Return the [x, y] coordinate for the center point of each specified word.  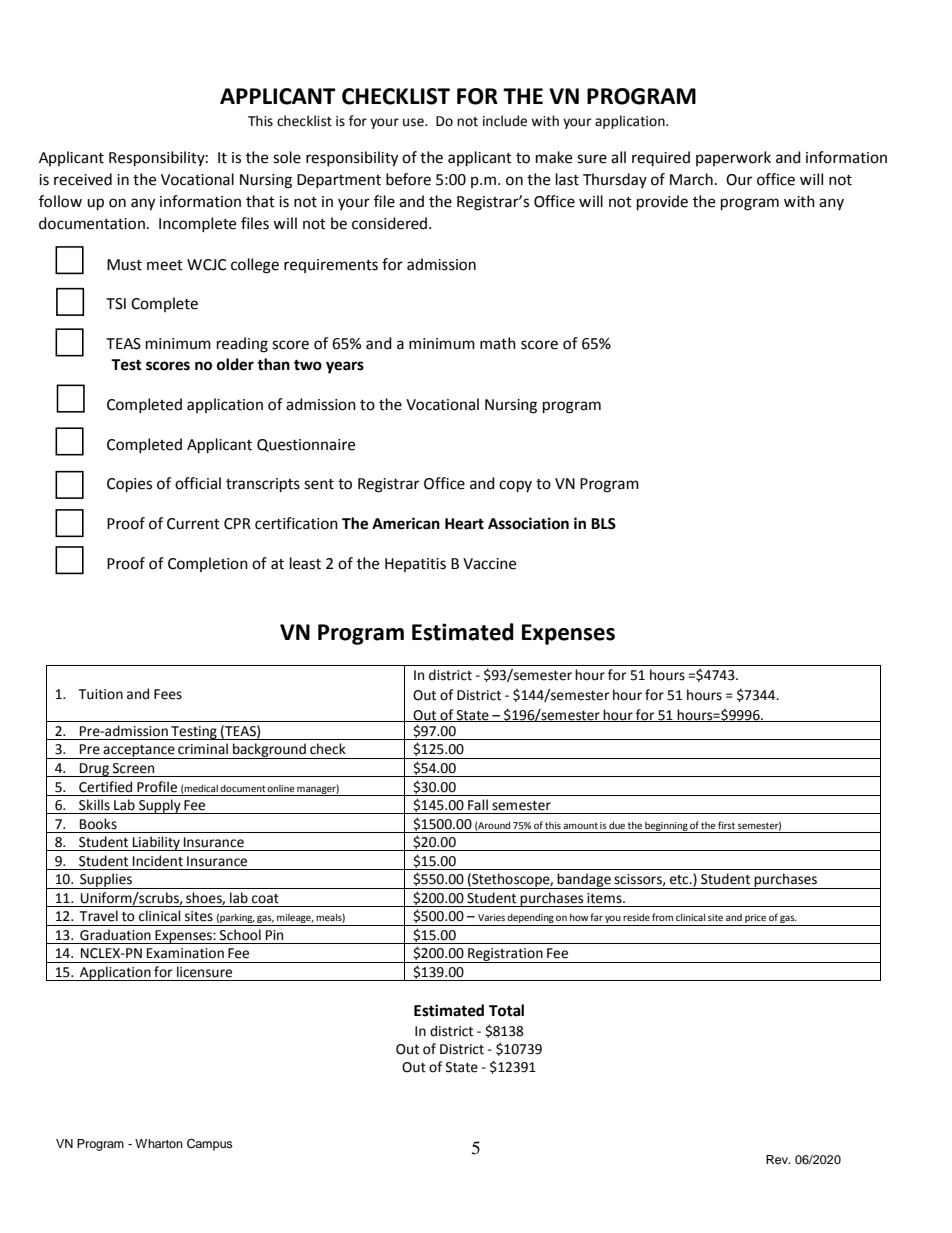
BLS [603, 524]
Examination [185, 953]
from [662, 917]
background [269, 751]
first [726, 825]
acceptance [139, 752]
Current [193, 524]
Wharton [159, 1143]
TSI [116, 304]
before [408, 179]
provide [662, 203]
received [83, 179]
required [661, 158]
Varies [491, 917]
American [406, 523]
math [498, 343]
